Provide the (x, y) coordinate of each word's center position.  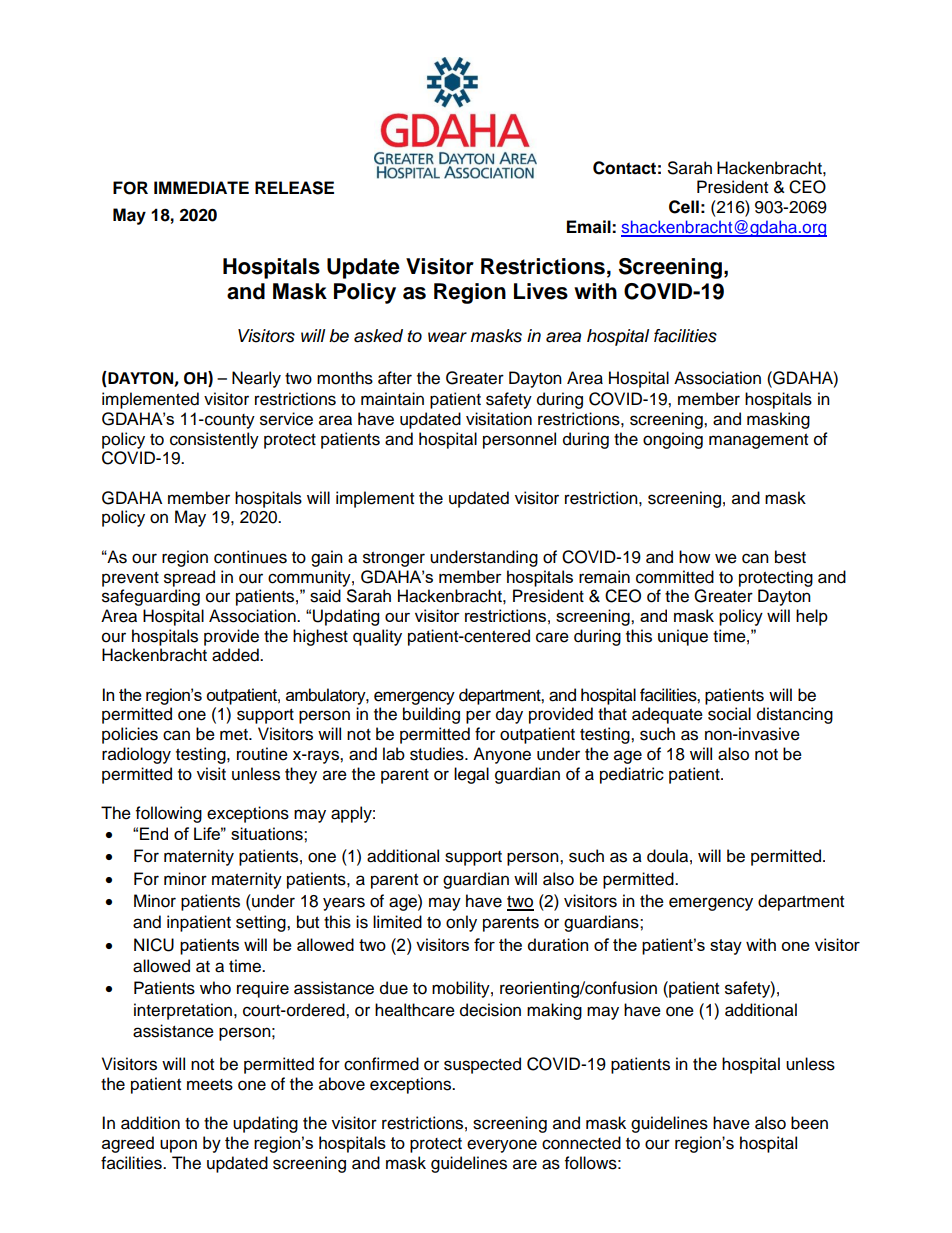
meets (210, 1085)
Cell (684, 207)
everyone (502, 1146)
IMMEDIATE (201, 187)
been (809, 1123)
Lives (541, 291)
